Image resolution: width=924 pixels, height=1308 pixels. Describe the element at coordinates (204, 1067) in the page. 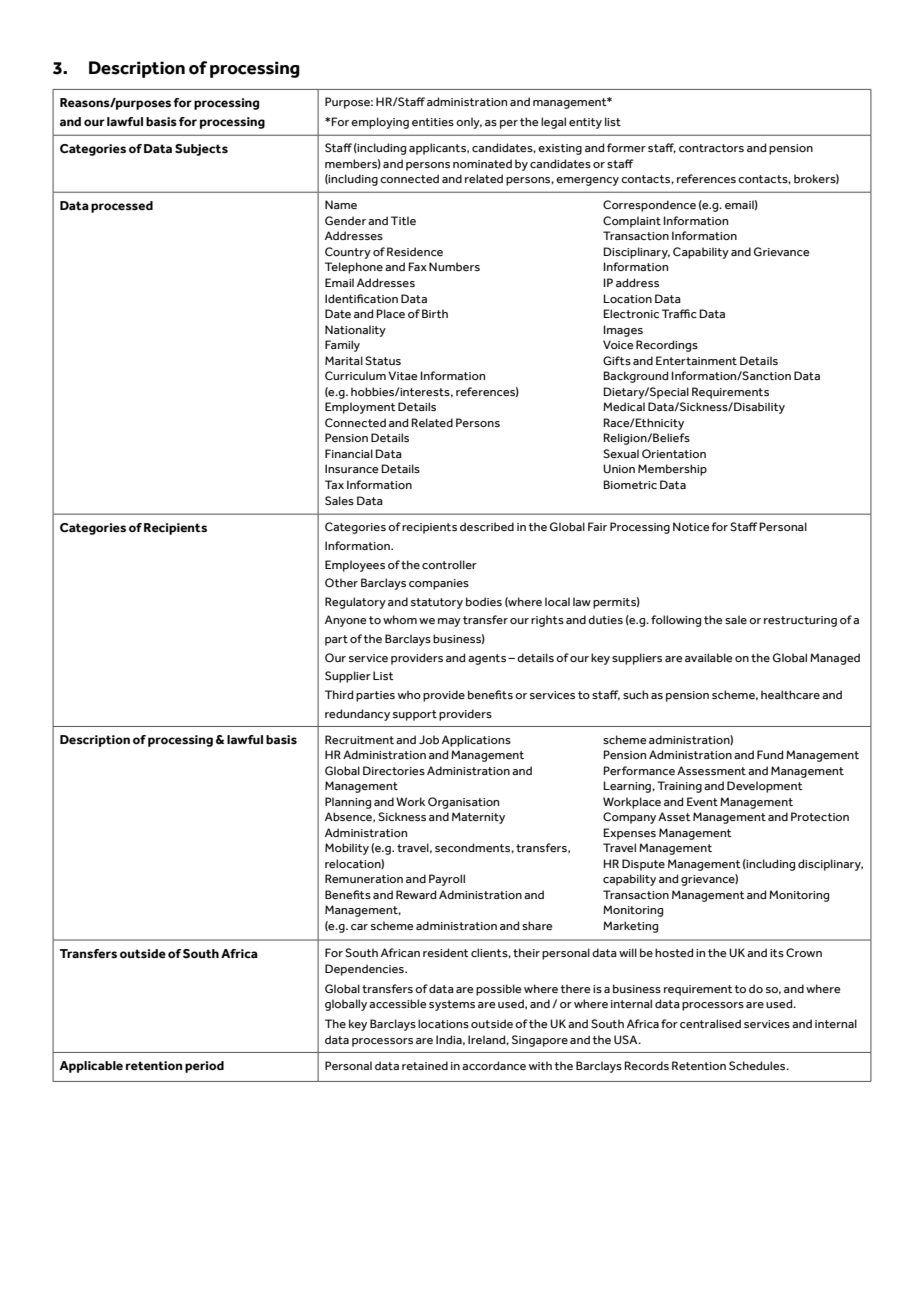

I see `period` at that location.
